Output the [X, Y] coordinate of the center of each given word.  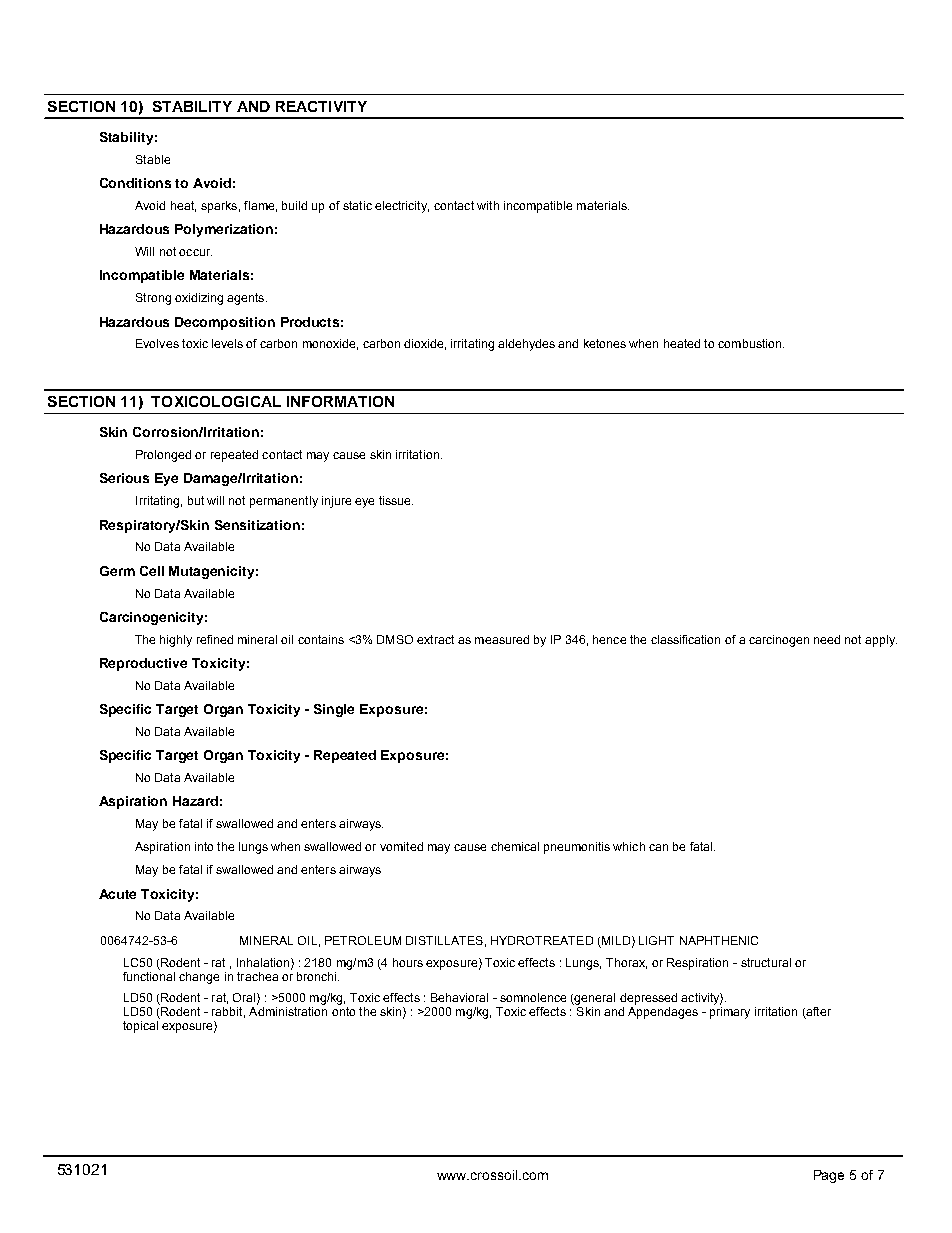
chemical [515, 846]
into [204, 846]
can [658, 847]
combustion [751, 343]
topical [141, 1025]
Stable [153, 159]
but [196, 500]
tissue [396, 500]
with [488, 205]
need [827, 639]
